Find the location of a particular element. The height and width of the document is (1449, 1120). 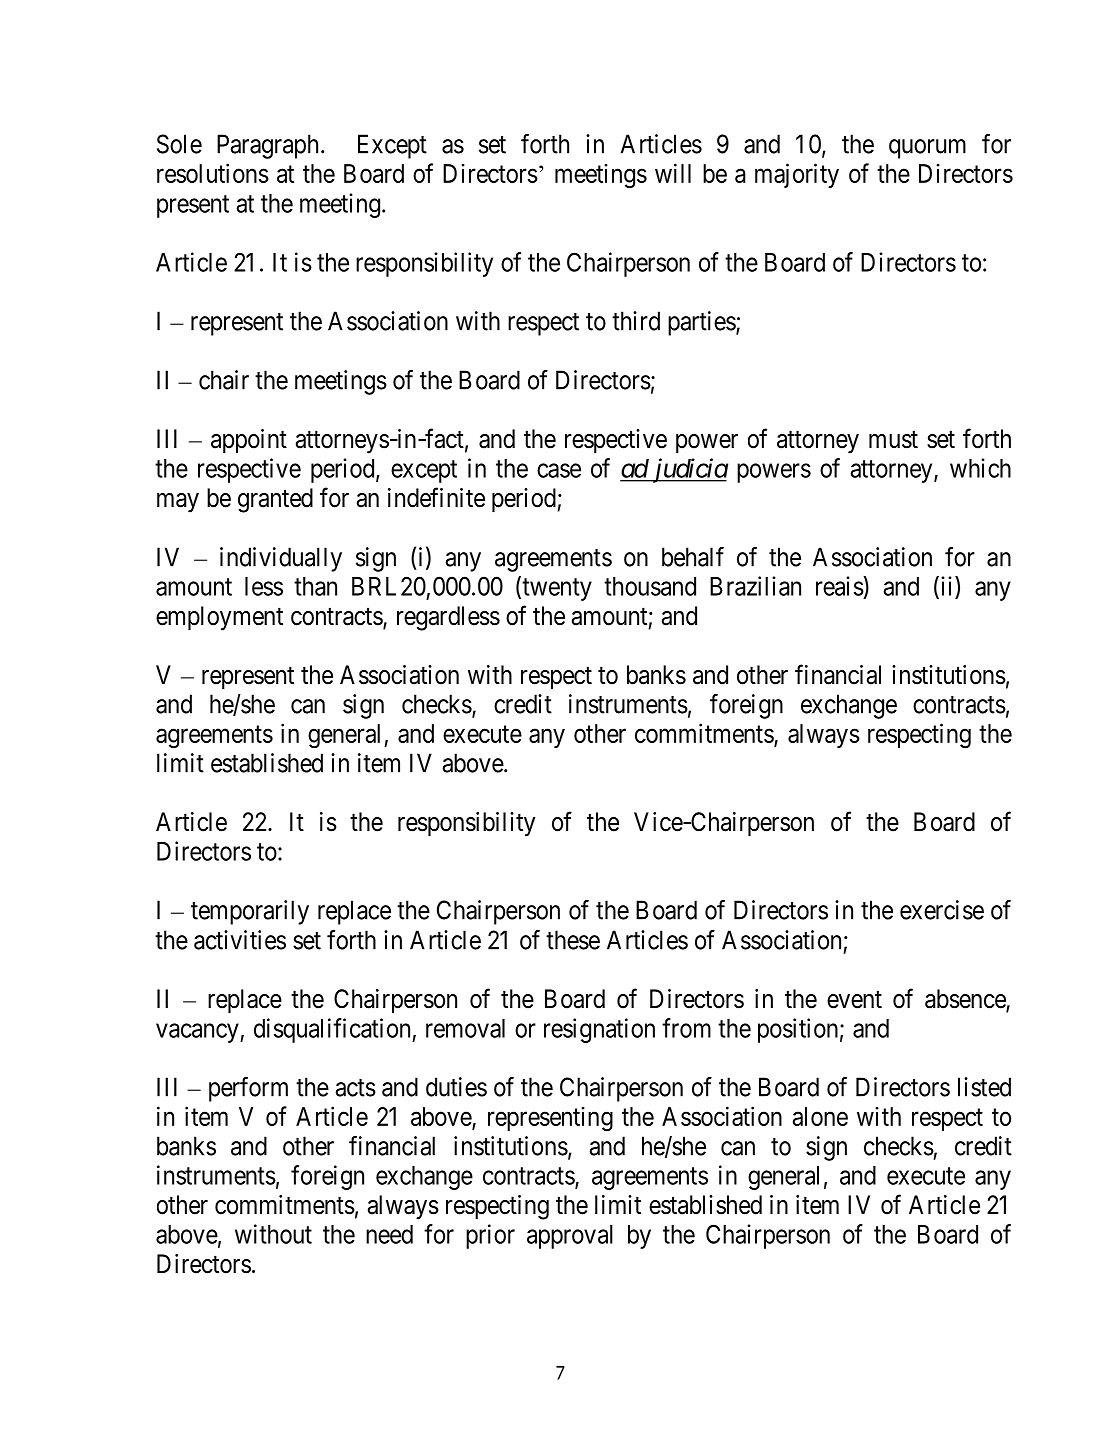

twenty is located at coordinates (556, 589).
